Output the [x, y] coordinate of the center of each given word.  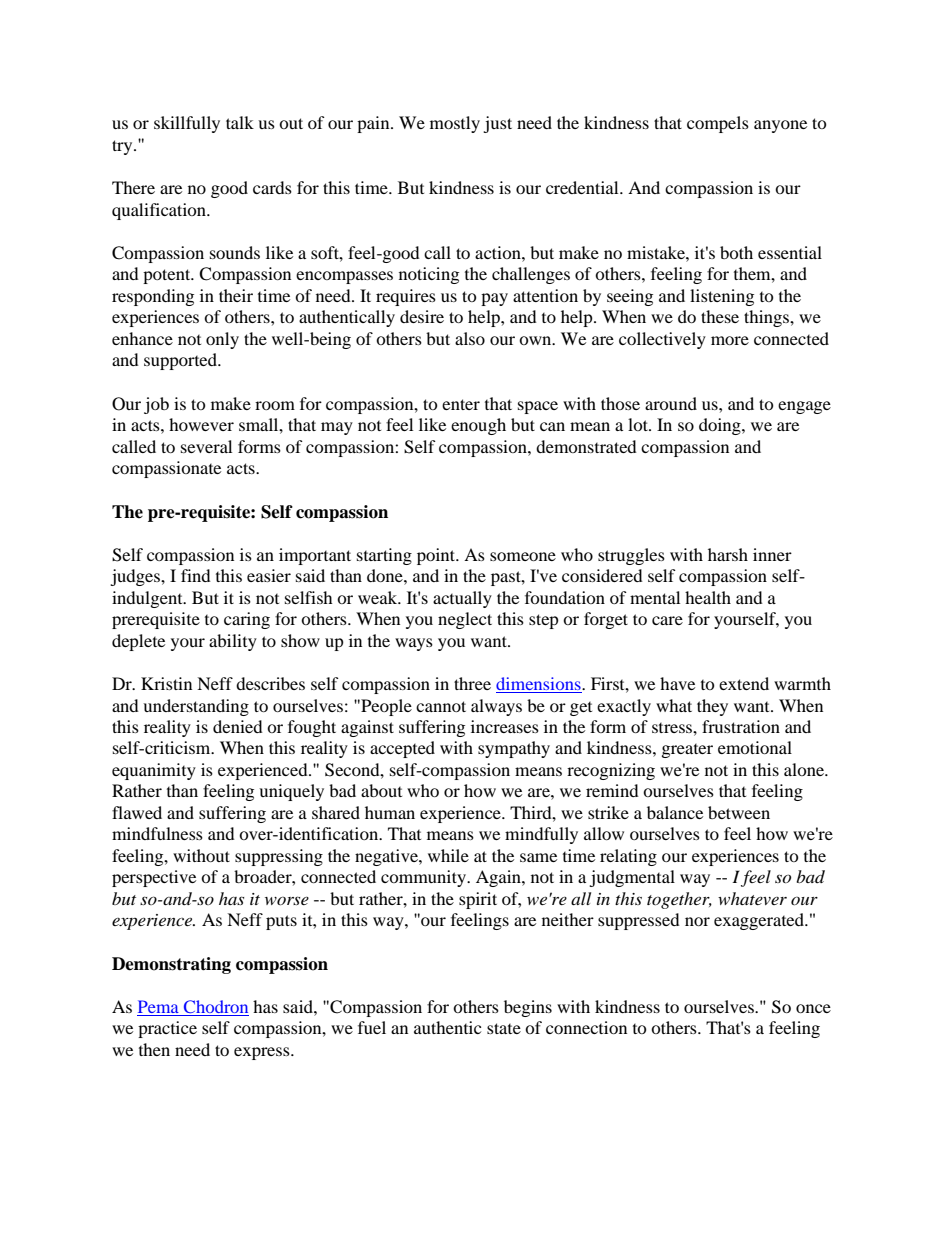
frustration [741, 726]
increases [505, 726]
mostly [455, 124]
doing [721, 426]
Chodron [215, 1008]
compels [718, 124]
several [206, 446]
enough [478, 426]
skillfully [187, 124]
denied [238, 726]
